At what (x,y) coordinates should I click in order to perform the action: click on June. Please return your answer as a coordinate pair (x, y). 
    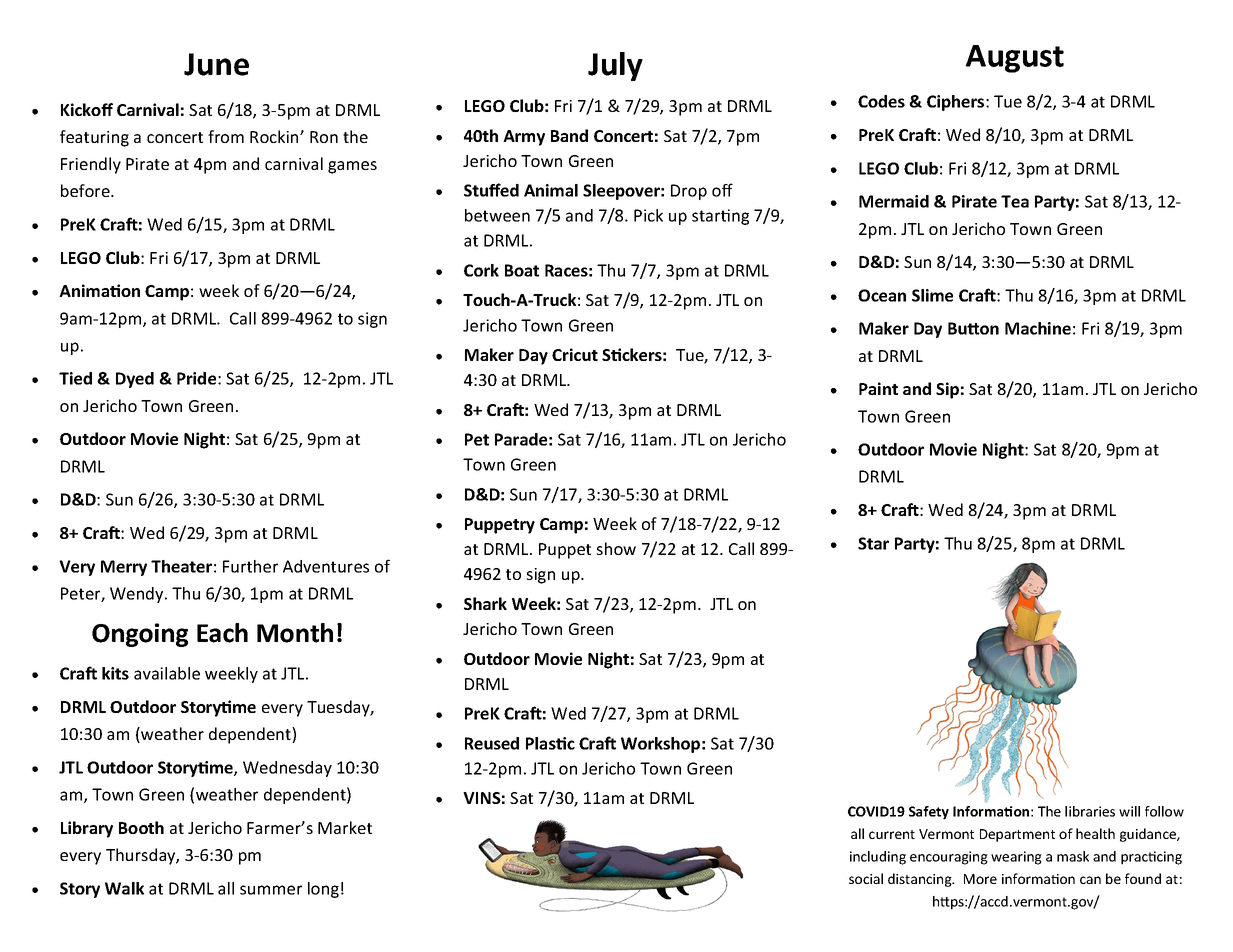
    Looking at the image, I should click on (216, 64).
